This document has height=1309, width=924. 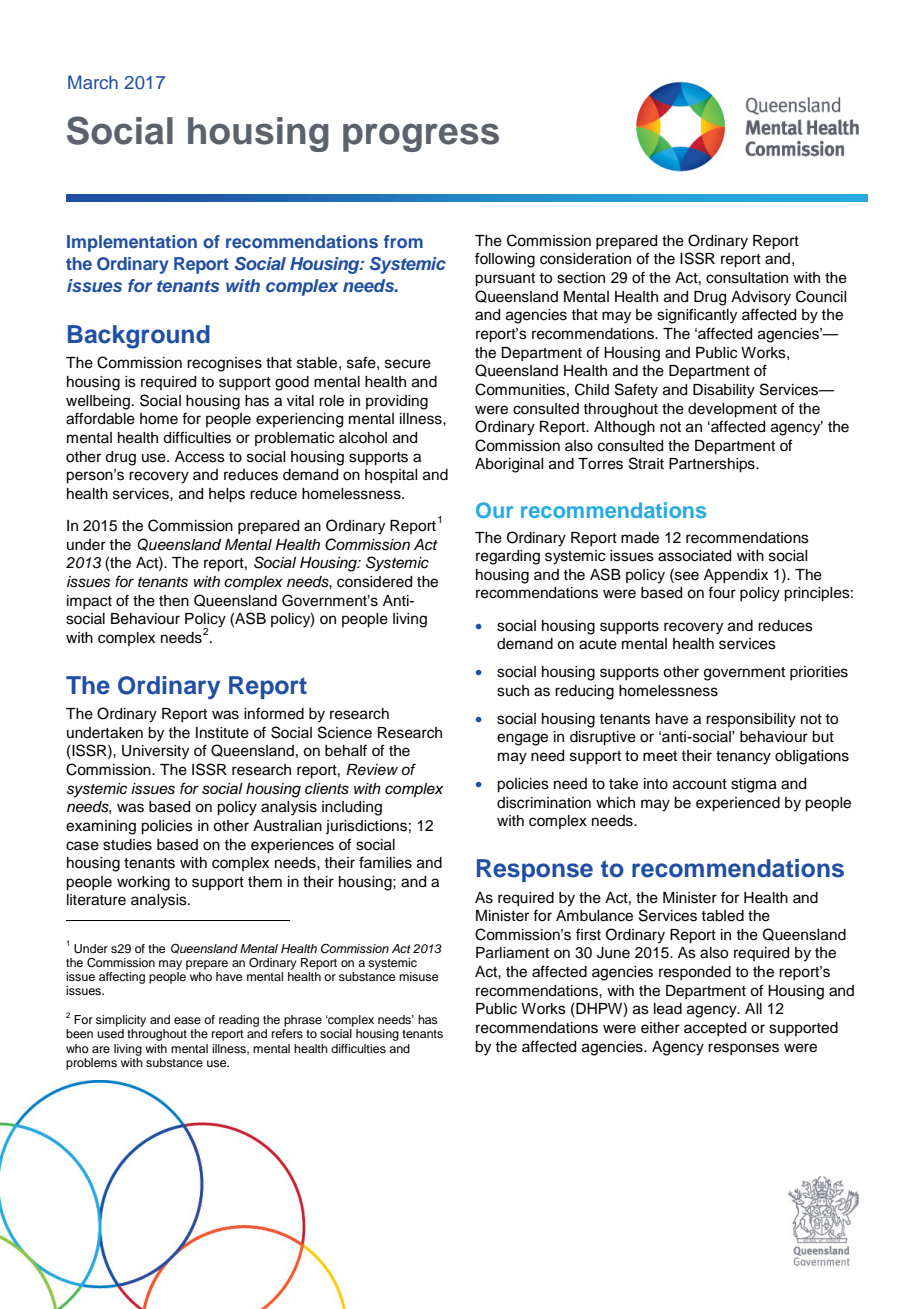 What do you see at coordinates (93, 82) in the document?
I see `March` at bounding box center [93, 82].
